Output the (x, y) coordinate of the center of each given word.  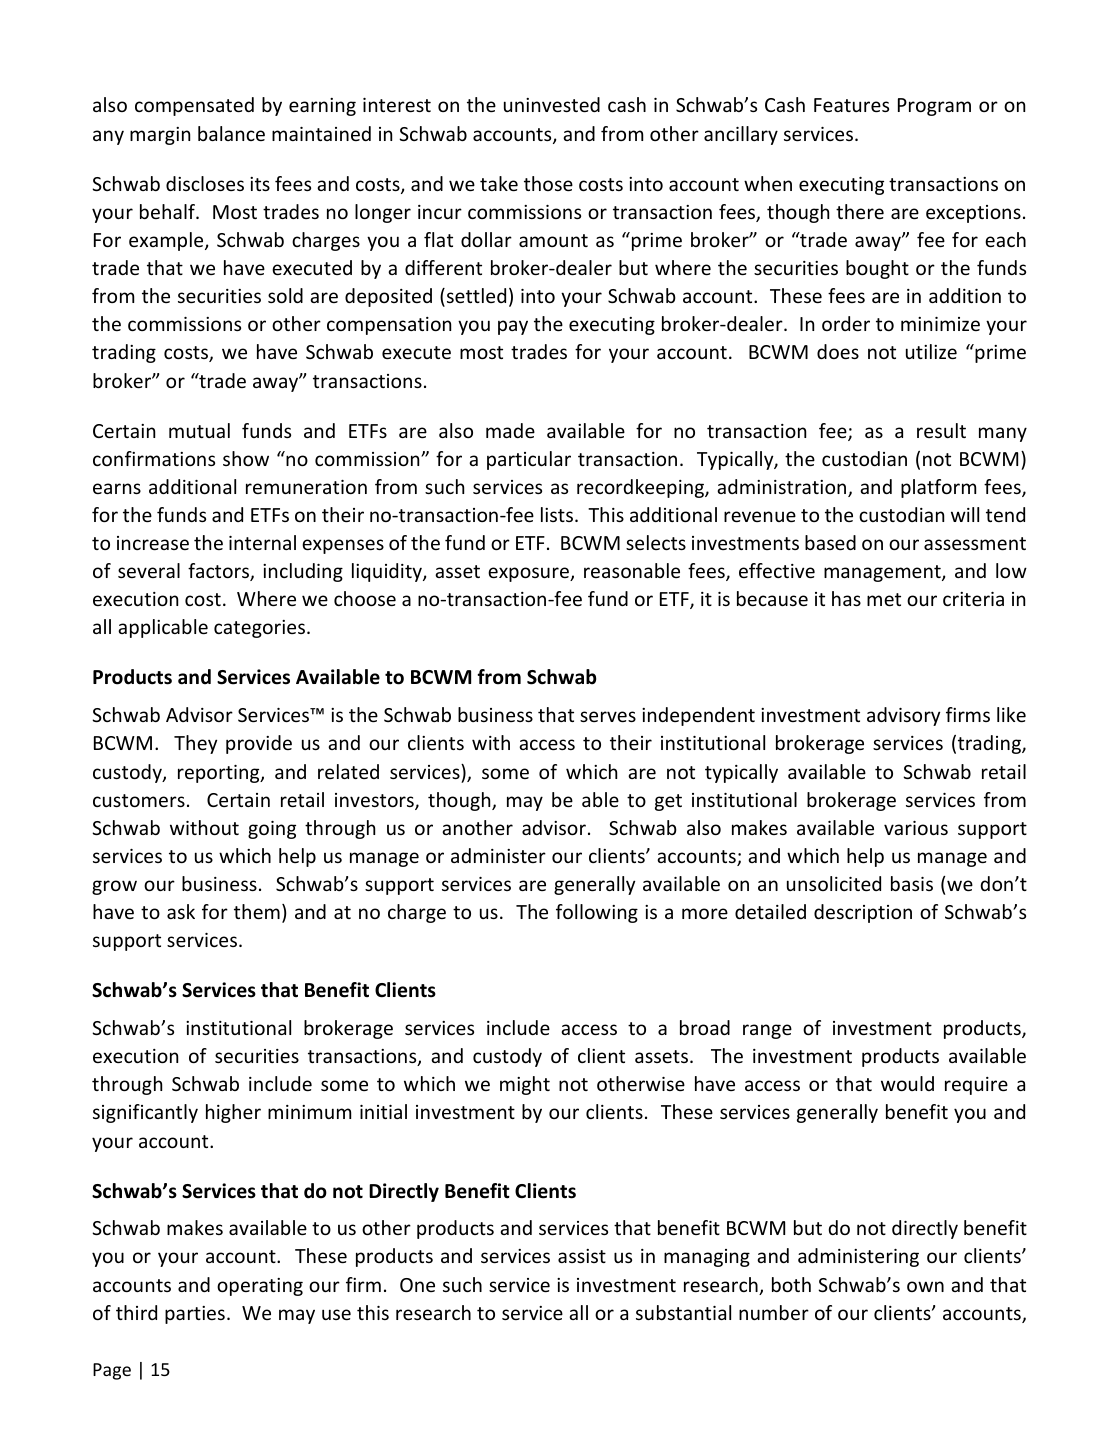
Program (934, 107)
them (257, 911)
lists (558, 514)
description (863, 913)
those (548, 183)
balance (231, 133)
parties (195, 1315)
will (965, 514)
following (597, 913)
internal (262, 542)
